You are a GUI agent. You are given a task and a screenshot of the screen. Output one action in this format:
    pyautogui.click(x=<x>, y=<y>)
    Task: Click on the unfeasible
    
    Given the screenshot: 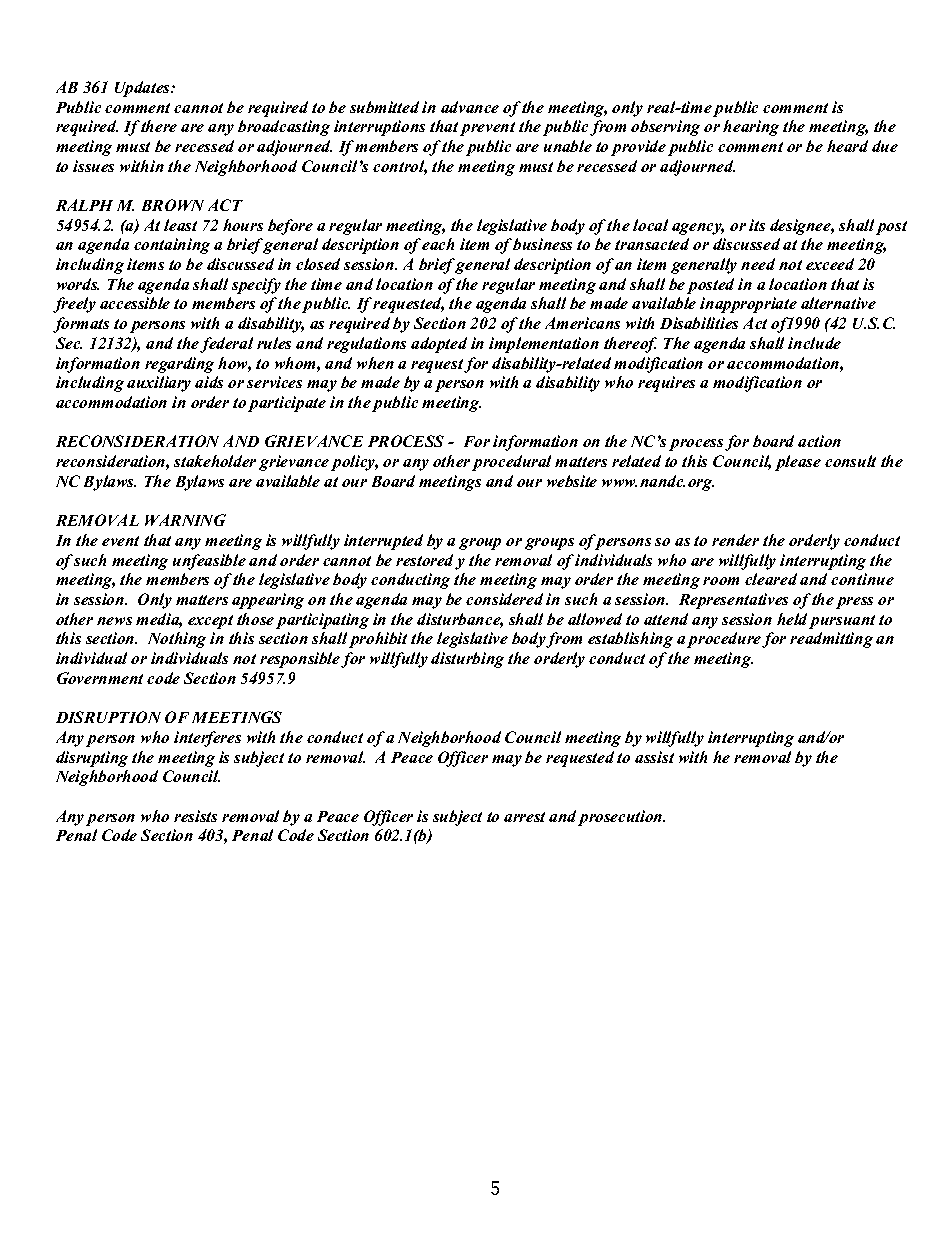 What is the action you would take?
    pyautogui.click(x=209, y=562)
